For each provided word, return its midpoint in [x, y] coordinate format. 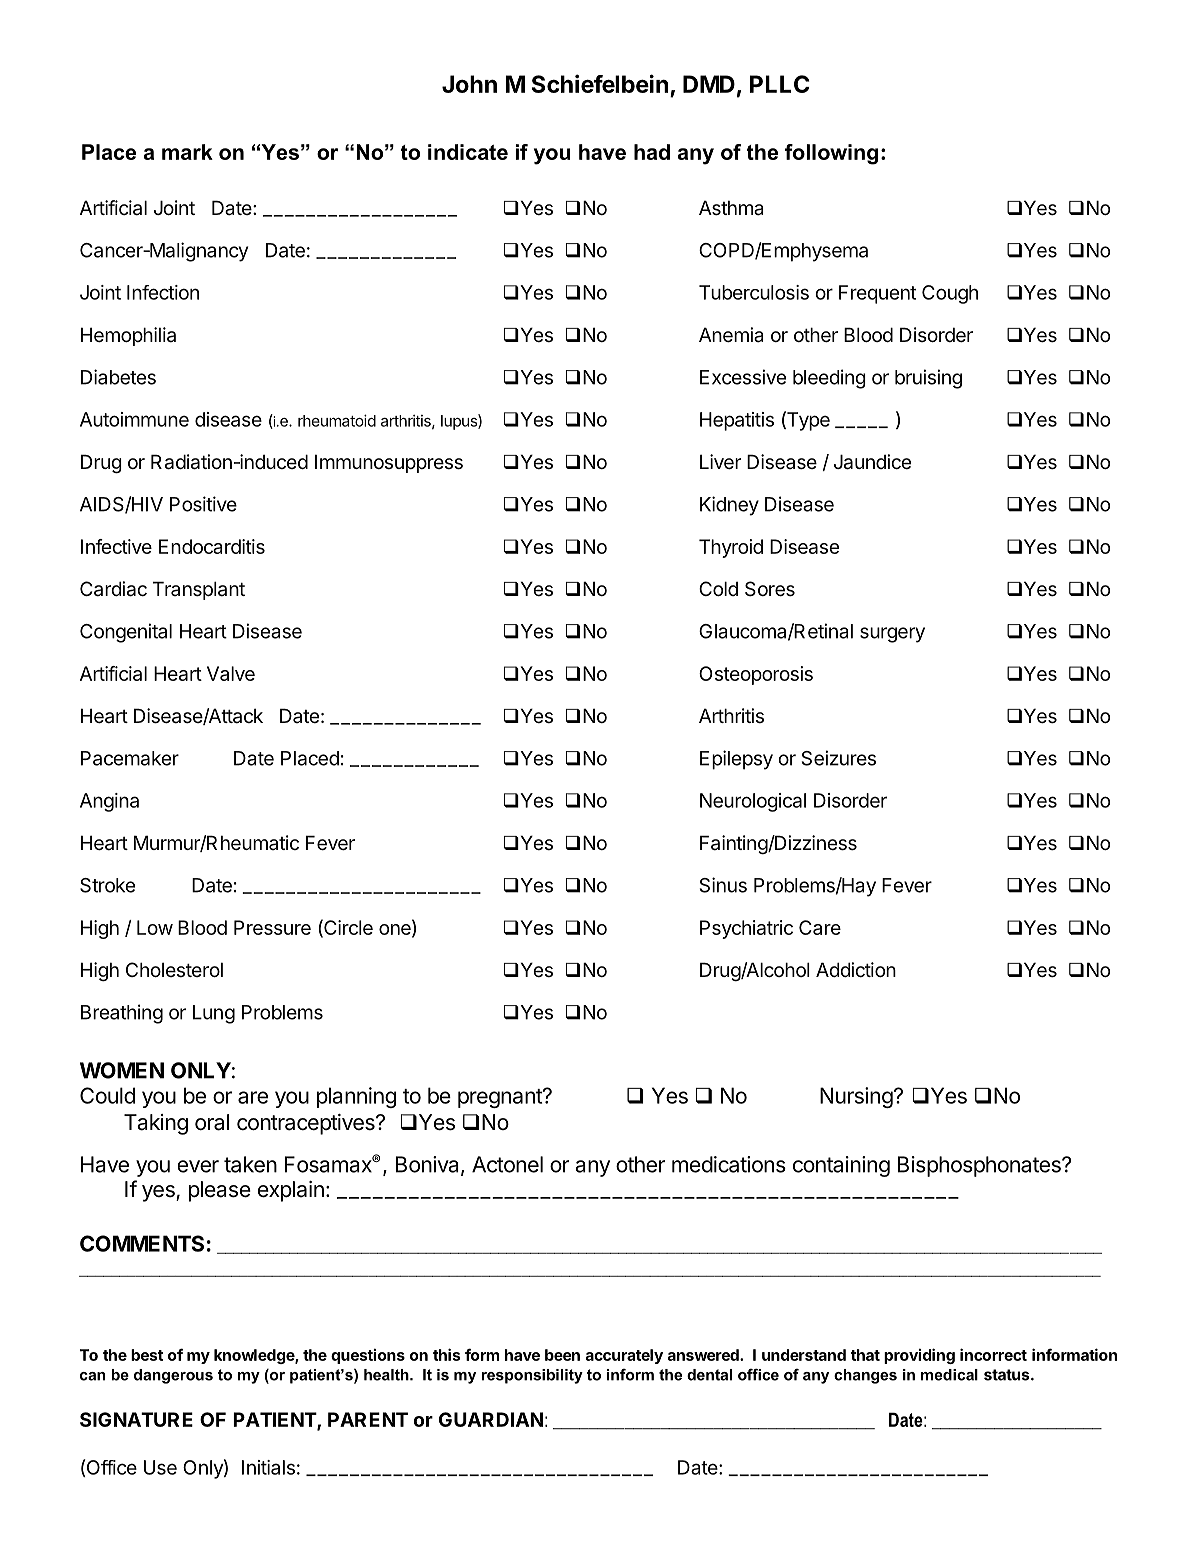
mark [187, 152]
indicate [468, 152]
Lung [214, 1014]
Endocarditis [212, 546]
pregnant [501, 1098]
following [831, 154]
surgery [892, 635]
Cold [718, 588]
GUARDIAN [491, 1419]
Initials [268, 1467]
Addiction [856, 969]
